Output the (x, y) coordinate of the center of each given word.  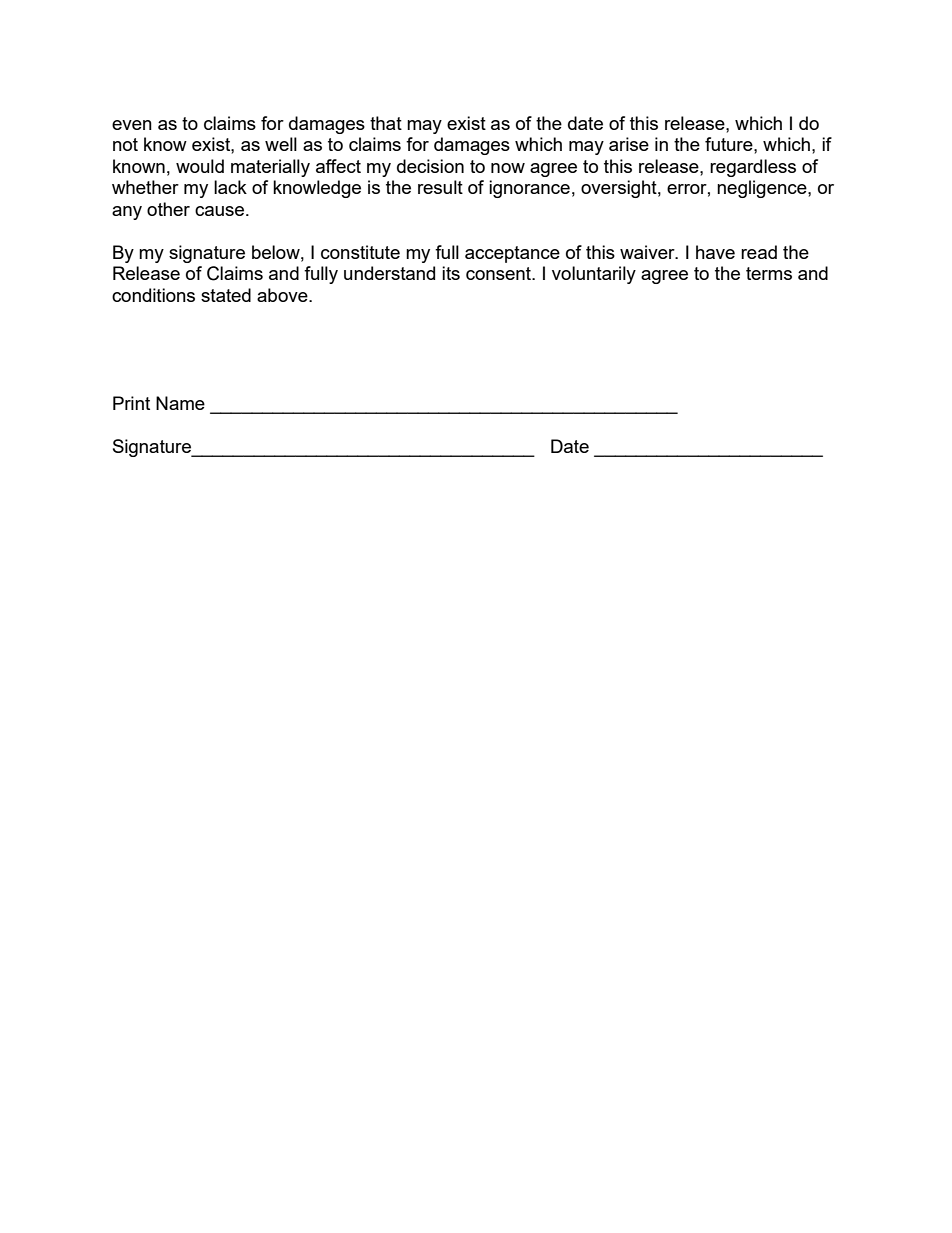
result (440, 187)
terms (769, 273)
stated (226, 295)
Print (131, 403)
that (386, 123)
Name (180, 403)
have (715, 252)
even (132, 125)
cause (221, 211)
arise (629, 144)
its (451, 273)
